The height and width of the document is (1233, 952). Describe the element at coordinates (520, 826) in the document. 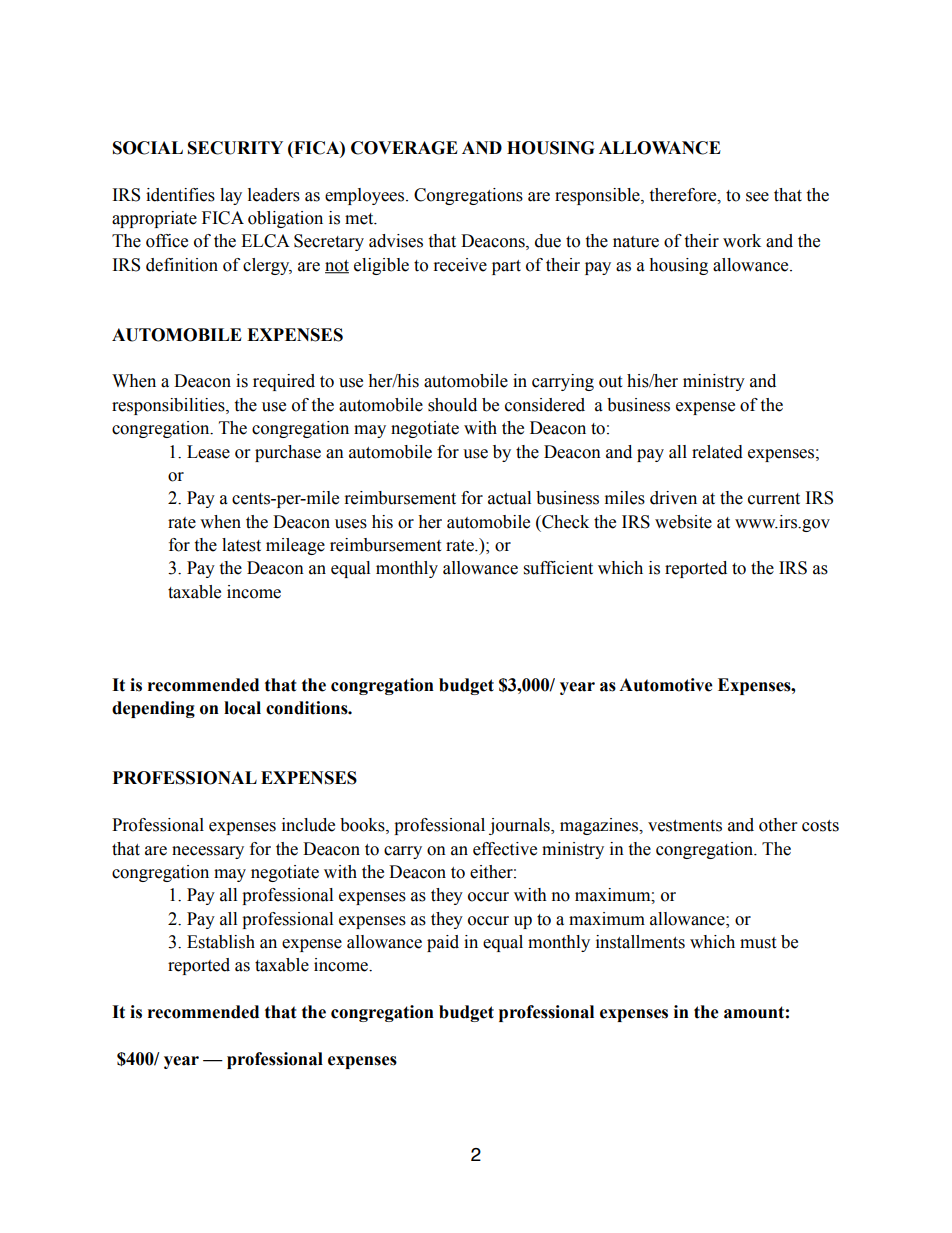

I see `journals` at that location.
